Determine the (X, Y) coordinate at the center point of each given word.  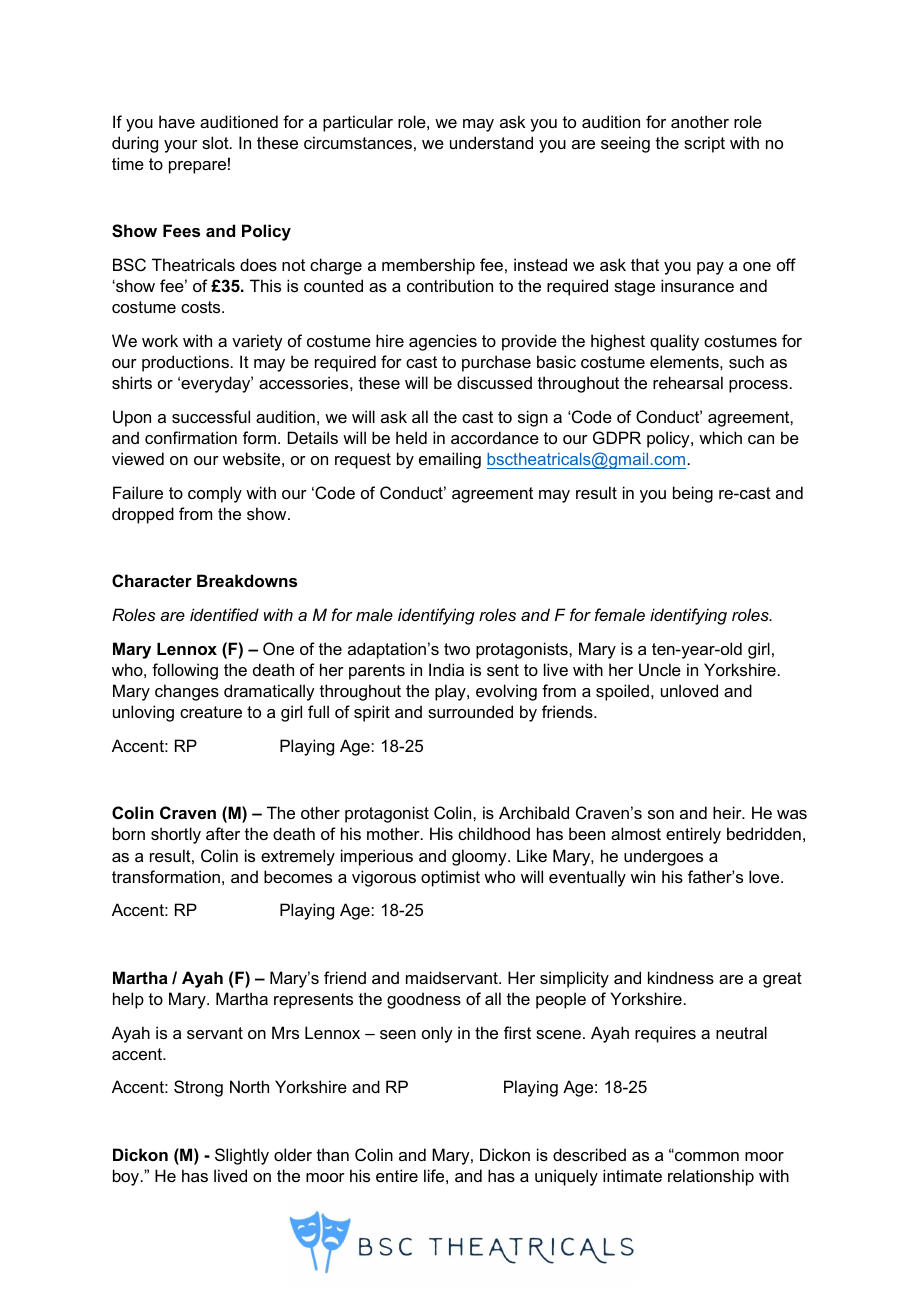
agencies (443, 342)
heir (728, 812)
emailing (450, 460)
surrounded (470, 711)
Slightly (242, 1156)
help (128, 1000)
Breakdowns (247, 580)
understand (491, 142)
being (693, 494)
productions (185, 363)
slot (216, 142)
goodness (424, 1000)
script (704, 144)
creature (211, 712)
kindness (681, 977)
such (746, 361)
